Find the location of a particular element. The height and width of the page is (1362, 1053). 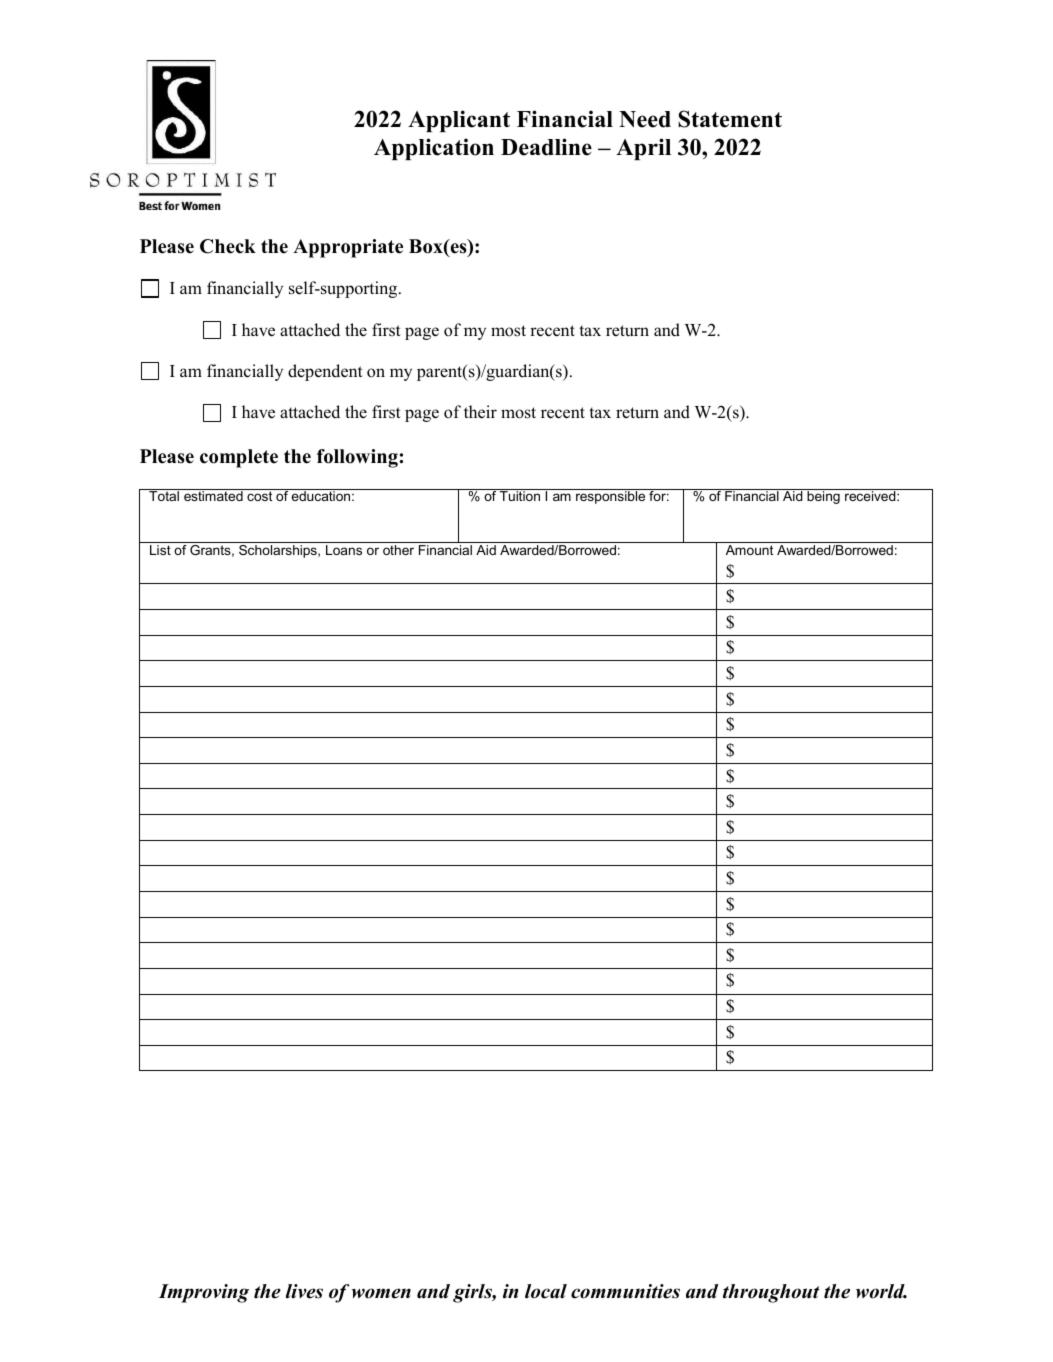

Statement is located at coordinates (730, 119).
